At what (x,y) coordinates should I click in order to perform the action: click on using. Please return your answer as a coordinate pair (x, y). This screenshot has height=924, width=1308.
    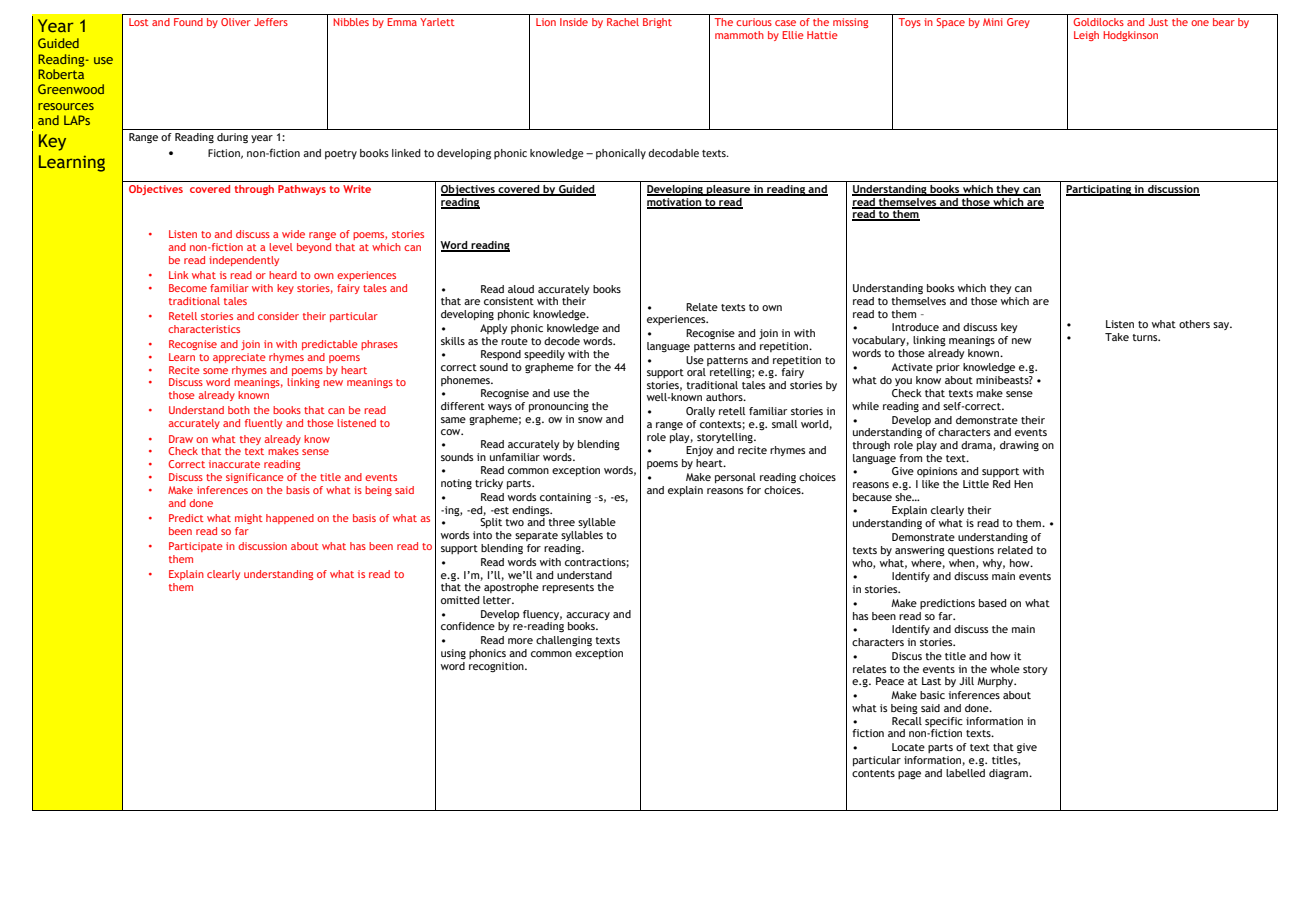
    Looking at the image, I should click on (453, 654).
